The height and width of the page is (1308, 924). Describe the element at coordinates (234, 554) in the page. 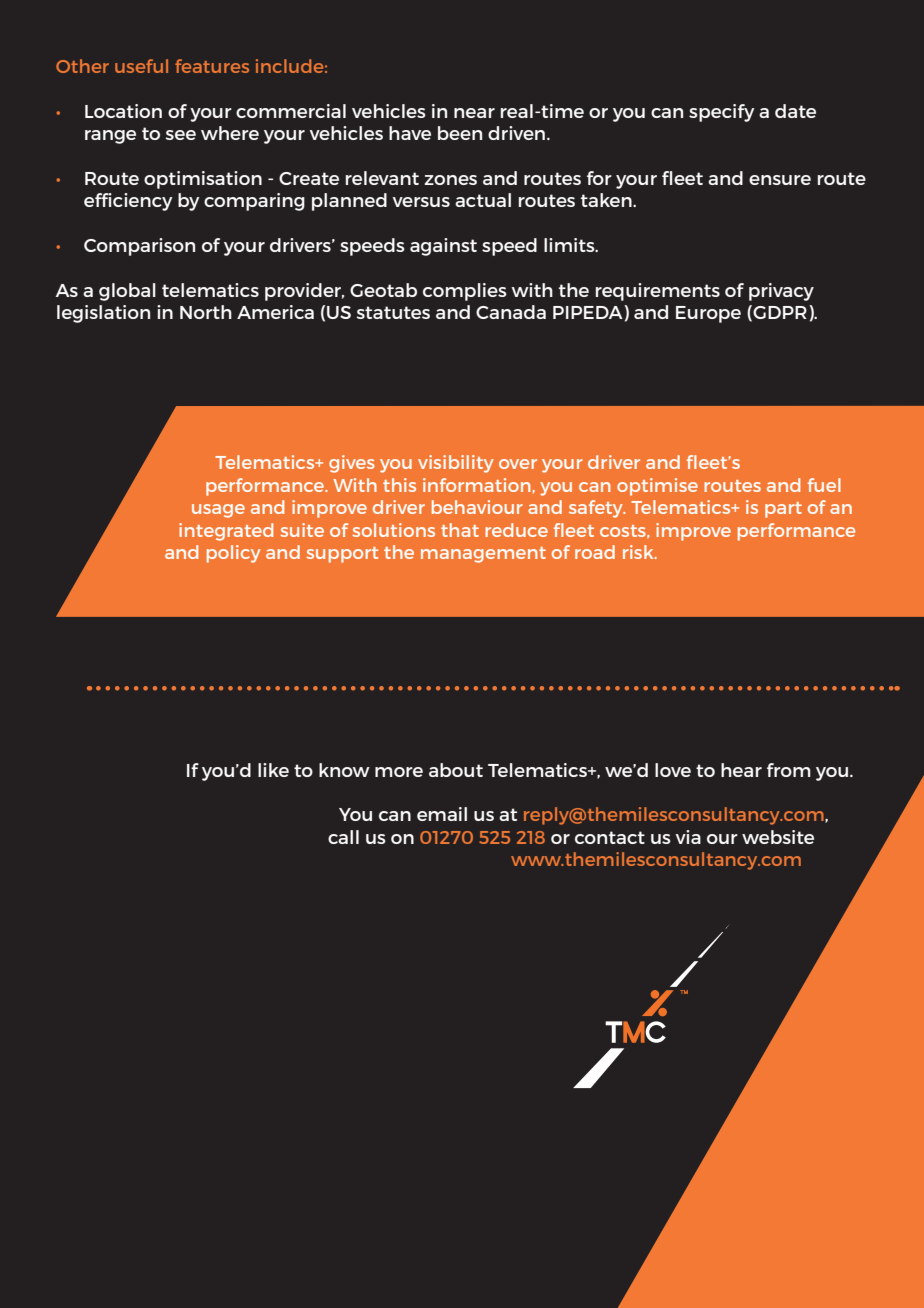

I see `policy` at that location.
